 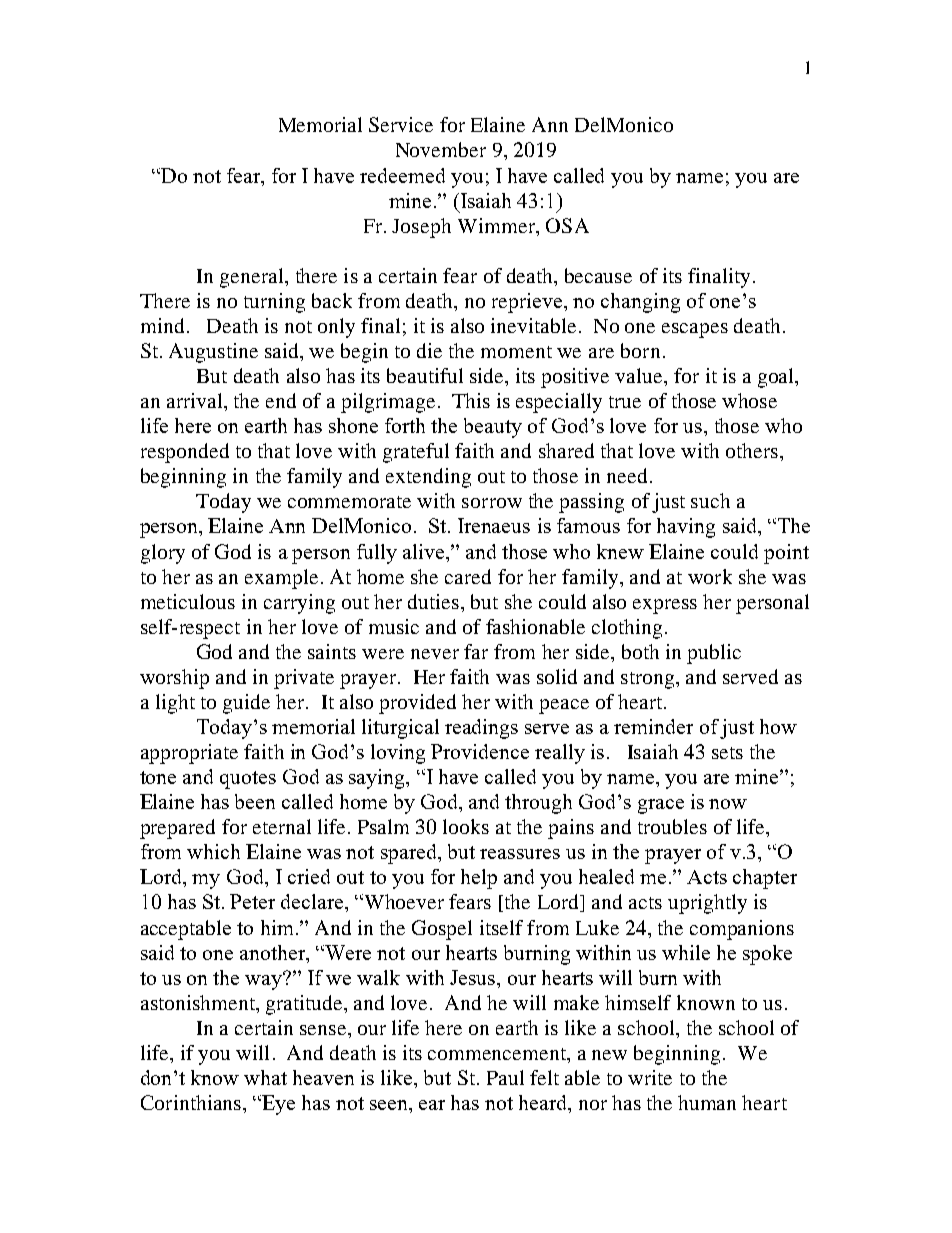 What do you see at coordinates (707, 1102) in the image?
I see `human` at bounding box center [707, 1102].
